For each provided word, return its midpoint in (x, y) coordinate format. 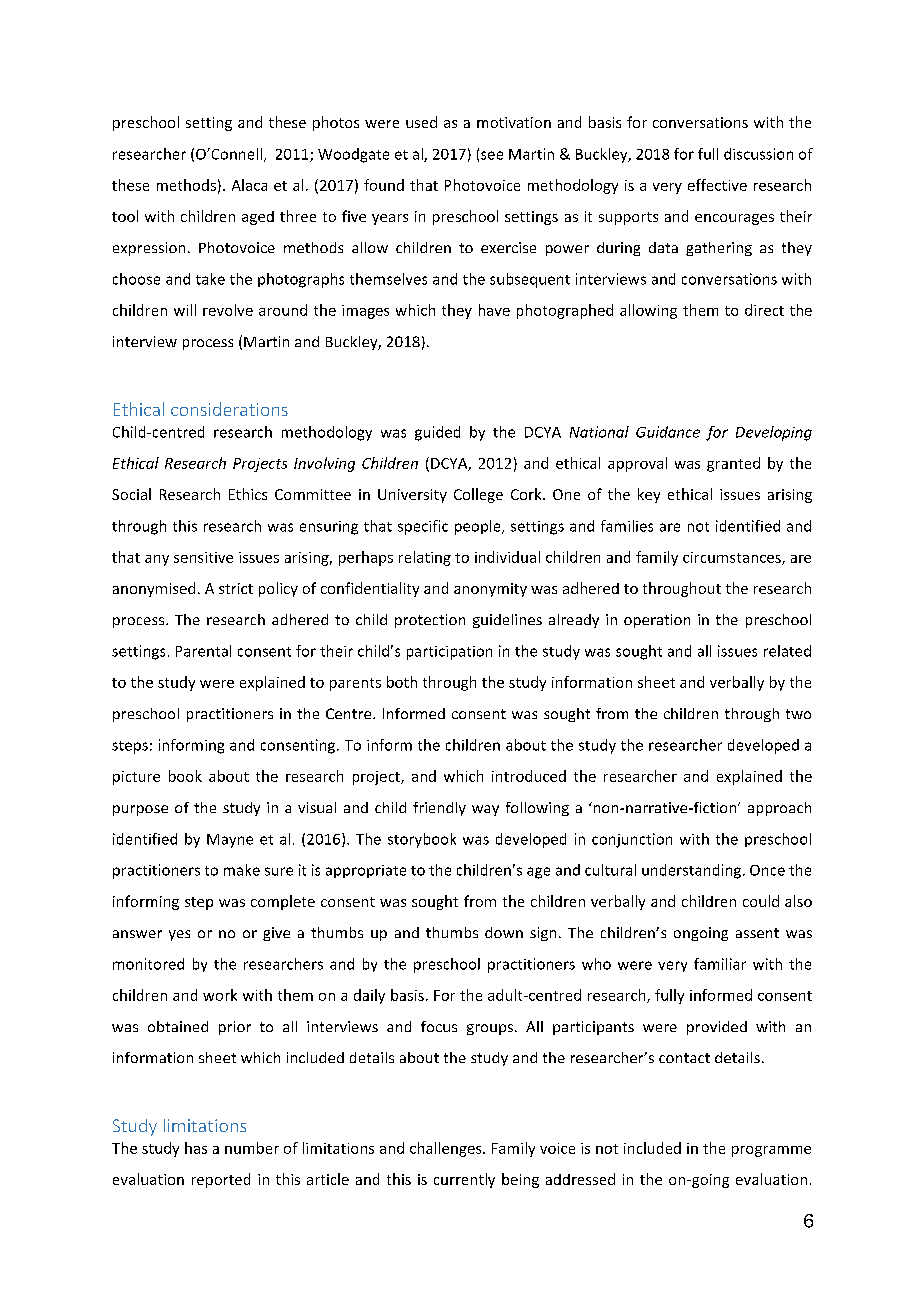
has (196, 1148)
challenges (447, 1149)
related (787, 651)
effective (717, 185)
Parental (203, 651)
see (492, 155)
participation (449, 653)
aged (258, 218)
